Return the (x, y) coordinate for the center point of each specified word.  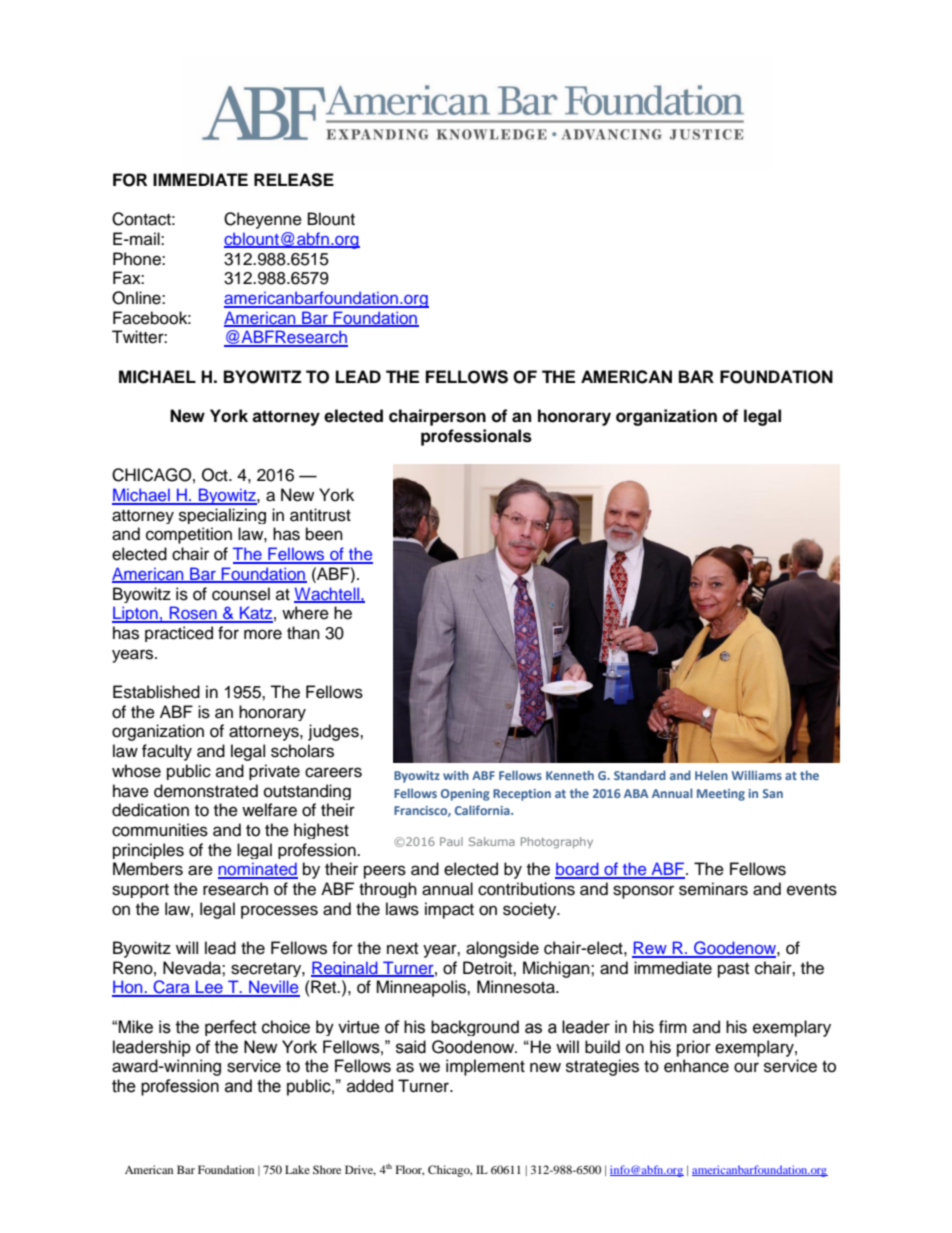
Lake (297, 1169)
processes (279, 912)
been (324, 534)
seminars (713, 889)
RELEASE (294, 180)
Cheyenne (263, 220)
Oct (216, 475)
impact (449, 910)
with (456, 775)
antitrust (320, 515)
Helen (711, 775)
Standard (640, 775)
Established (156, 692)
